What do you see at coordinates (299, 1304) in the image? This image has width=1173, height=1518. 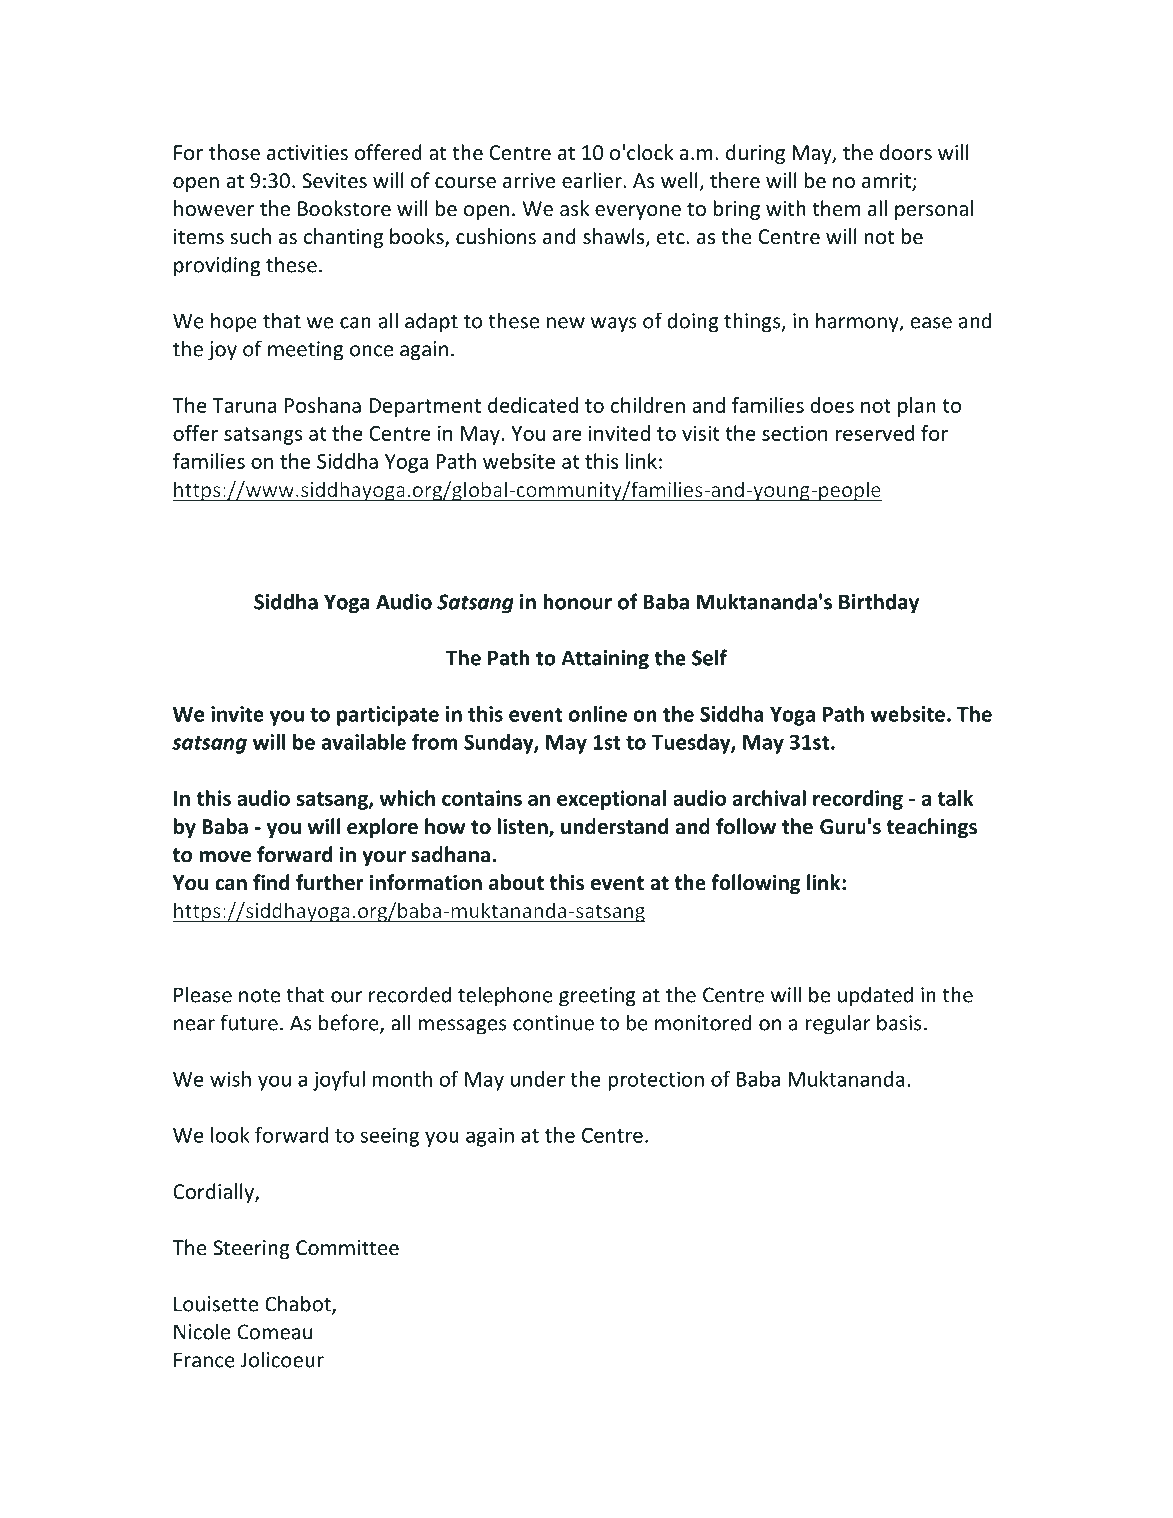 I see `Chabot` at bounding box center [299, 1304].
